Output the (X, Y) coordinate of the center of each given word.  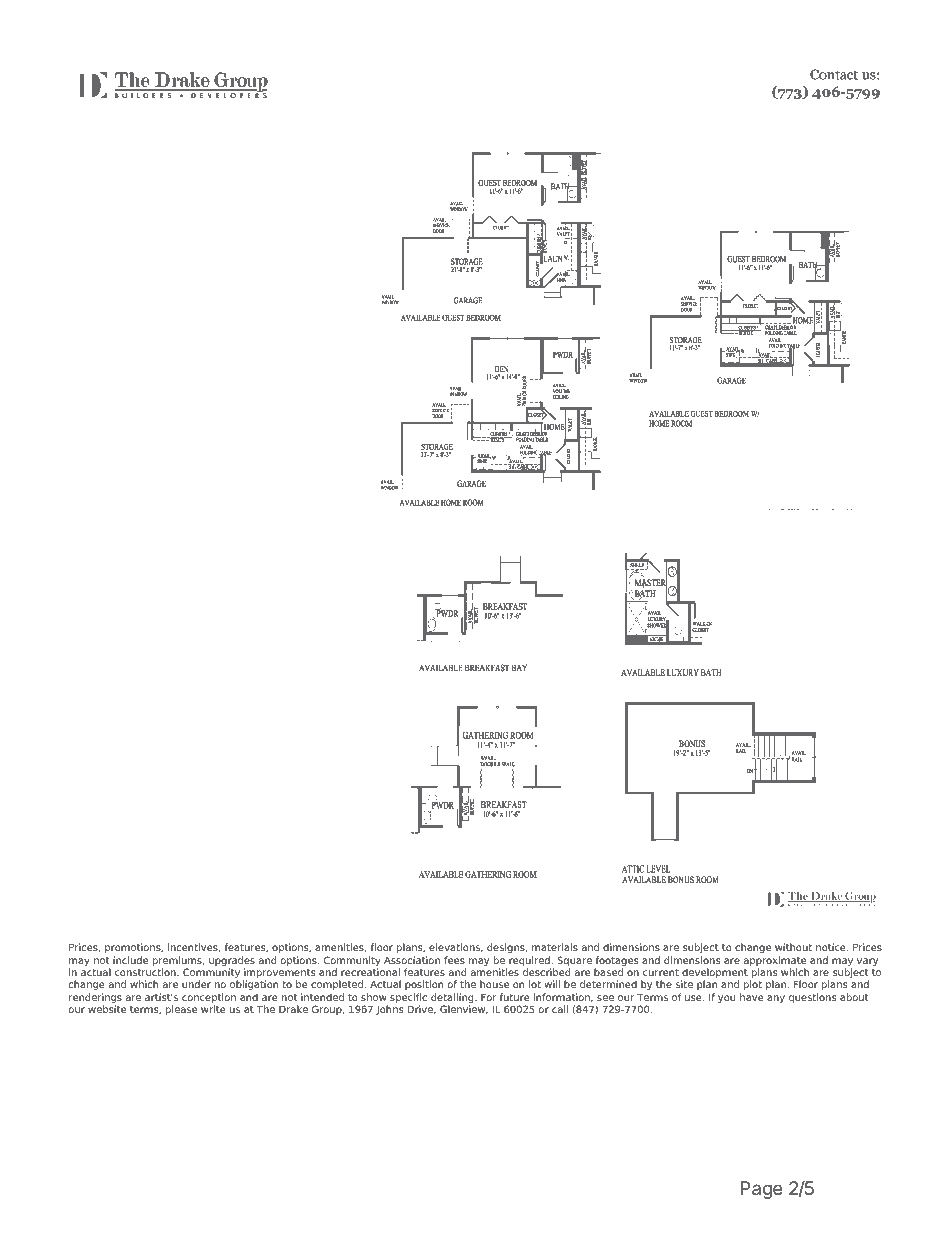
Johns (389, 1010)
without (793, 947)
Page (761, 1190)
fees (454, 960)
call (560, 1009)
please (181, 1010)
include (130, 960)
